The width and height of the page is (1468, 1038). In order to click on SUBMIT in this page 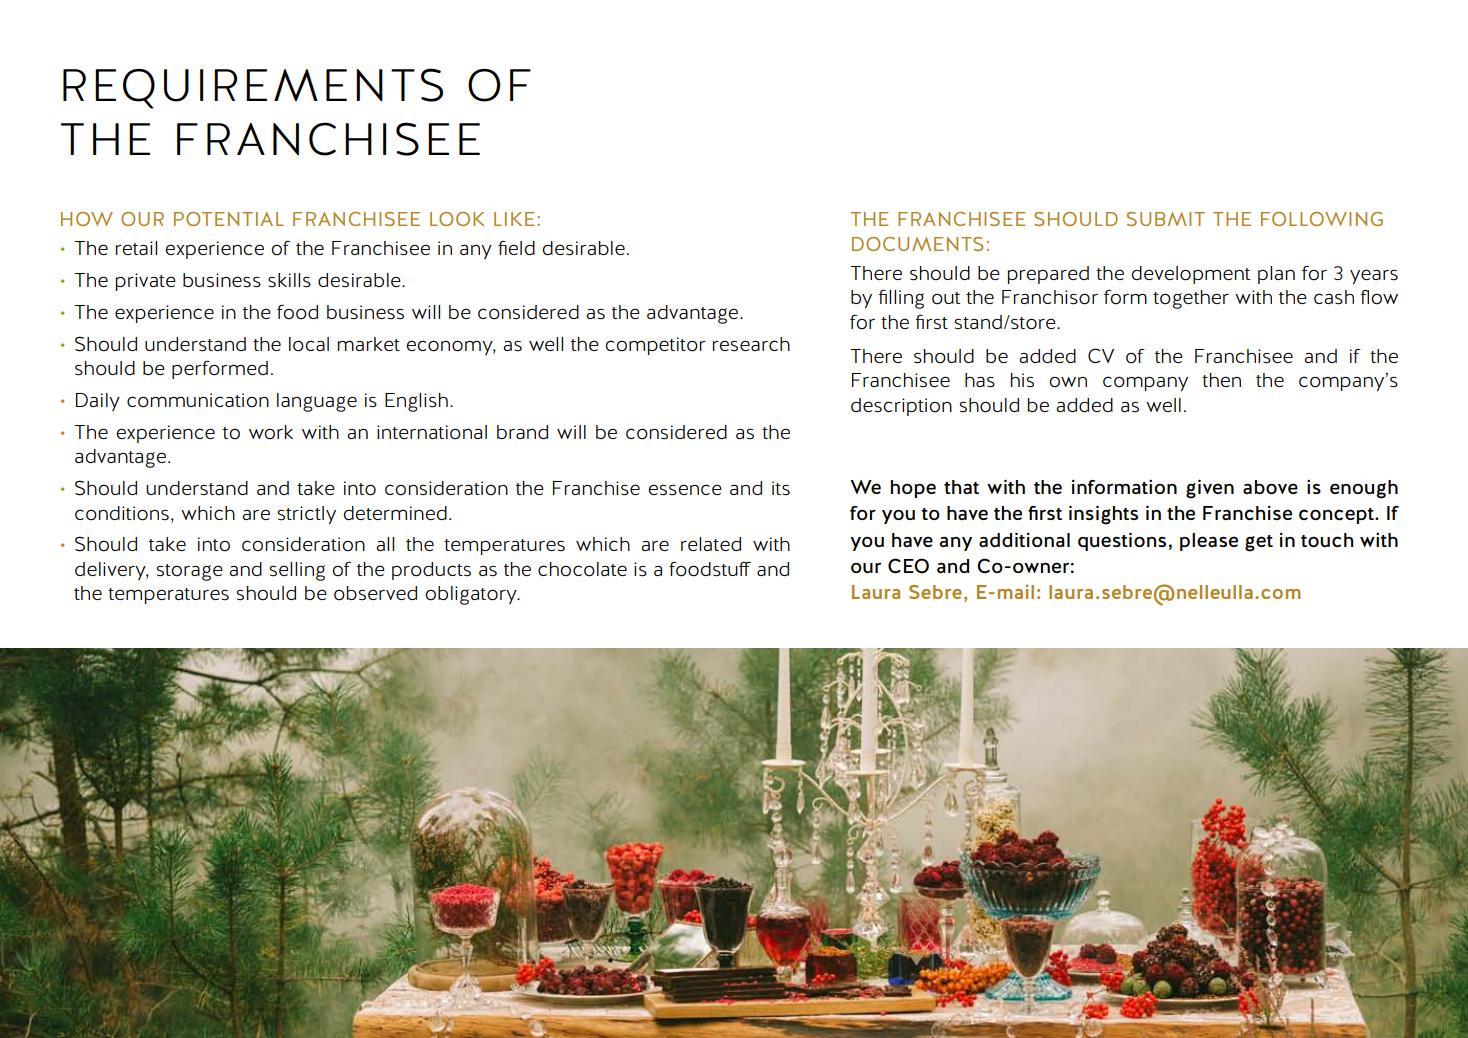, I will do `click(1166, 219)`.
